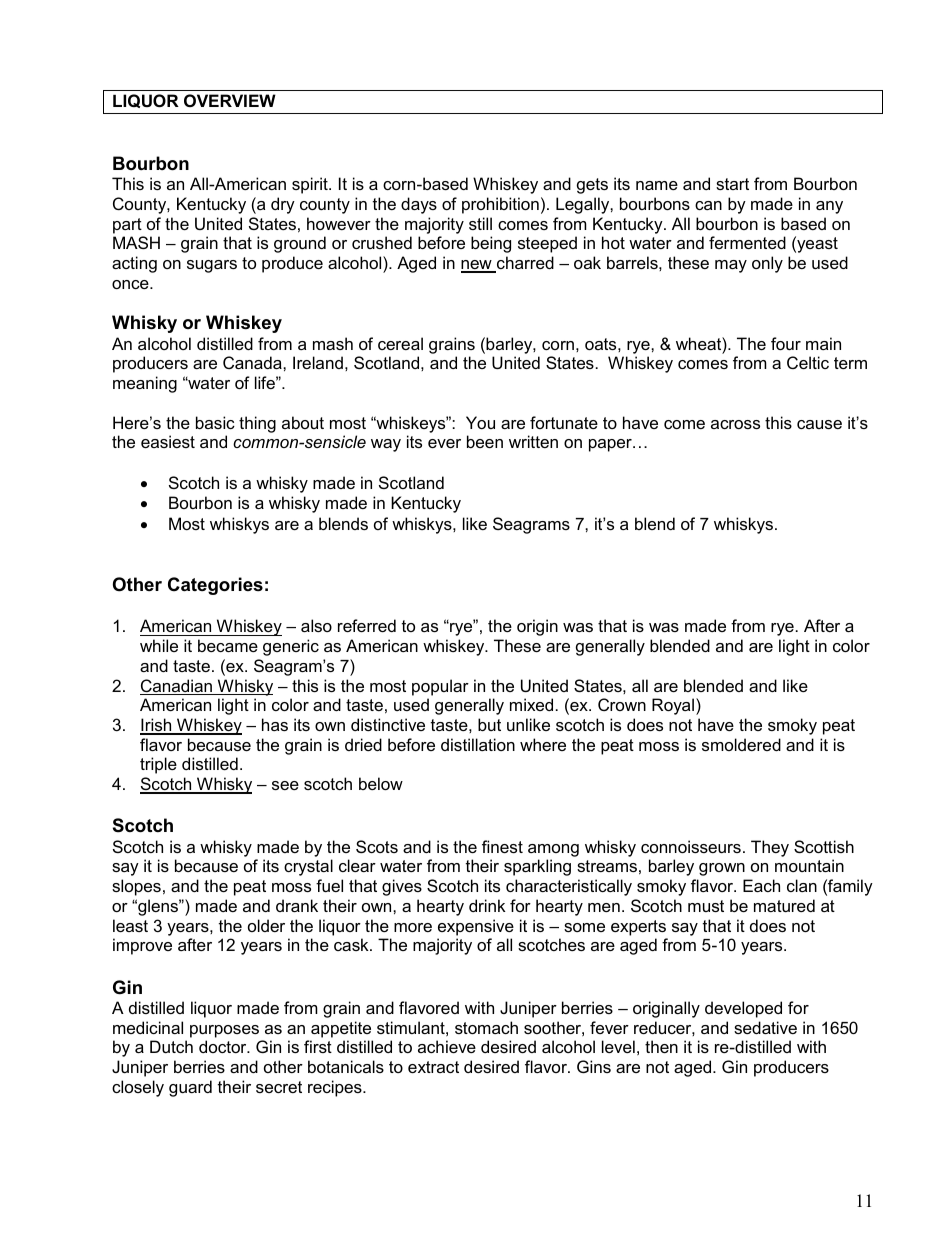 The image size is (952, 1233). What do you see at coordinates (212, 266) in the screenshot?
I see `sugars` at bounding box center [212, 266].
